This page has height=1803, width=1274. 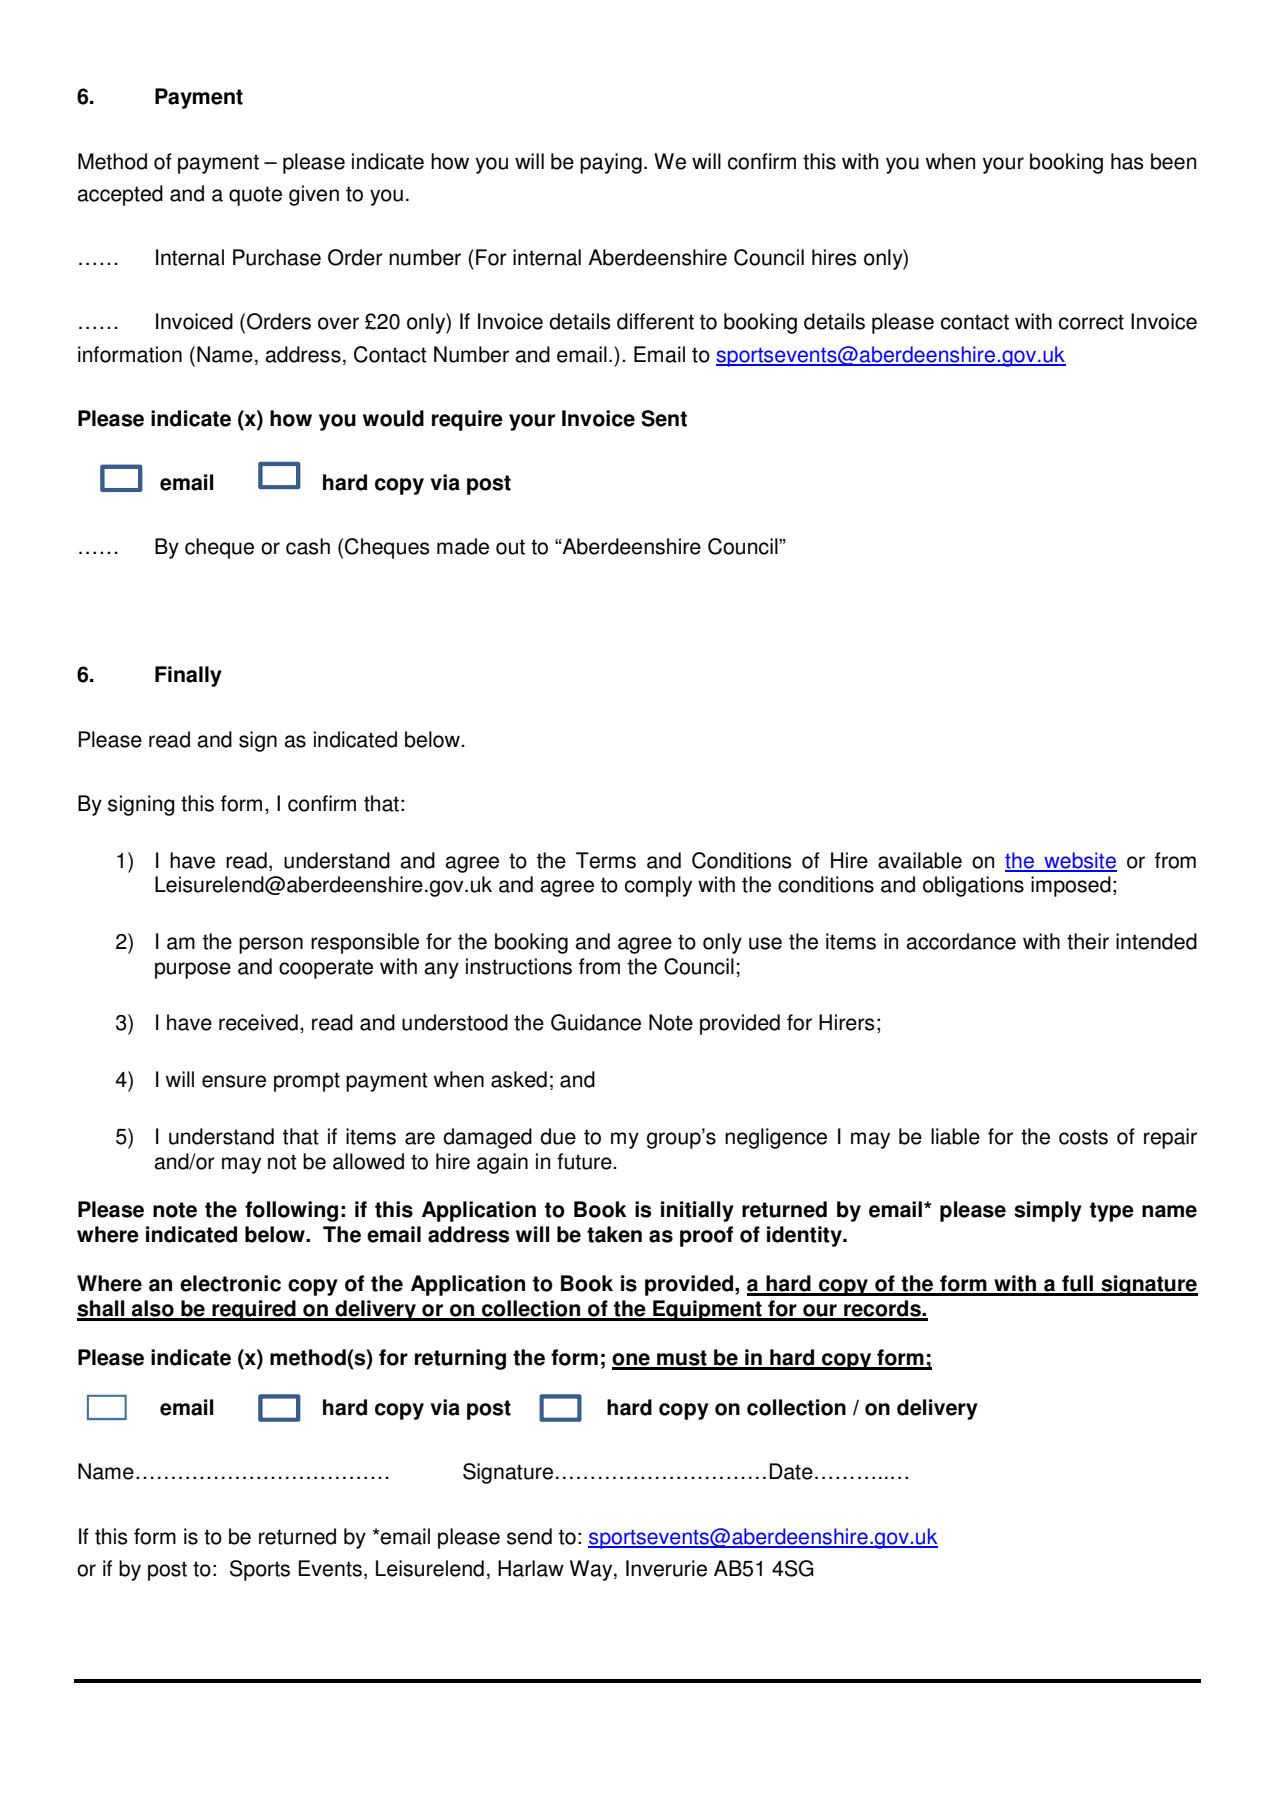 What do you see at coordinates (1079, 861) in the page?
I see `website` at bounding box center [1079, 861].
